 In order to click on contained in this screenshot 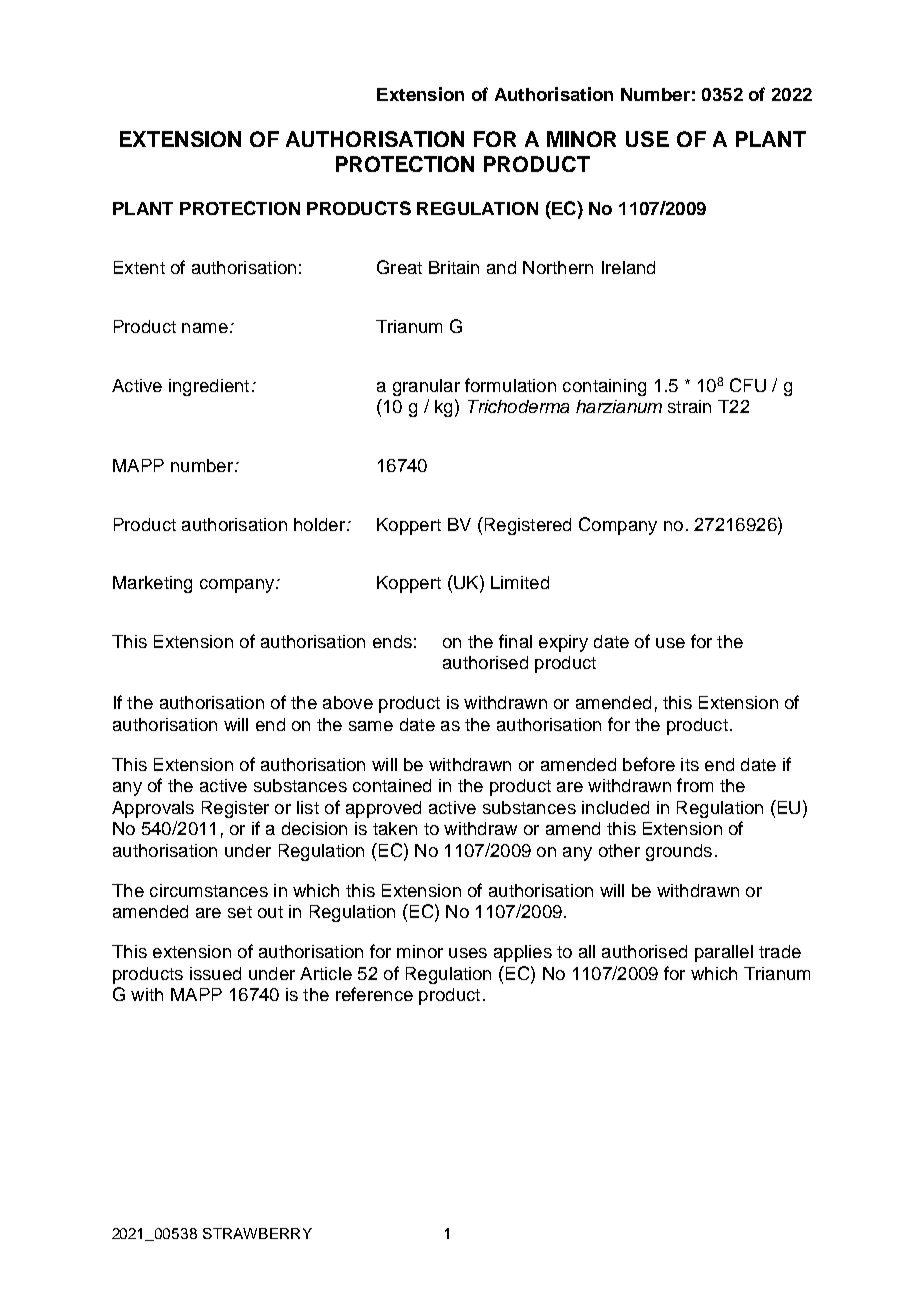, I will do `click(392, 785)`.
